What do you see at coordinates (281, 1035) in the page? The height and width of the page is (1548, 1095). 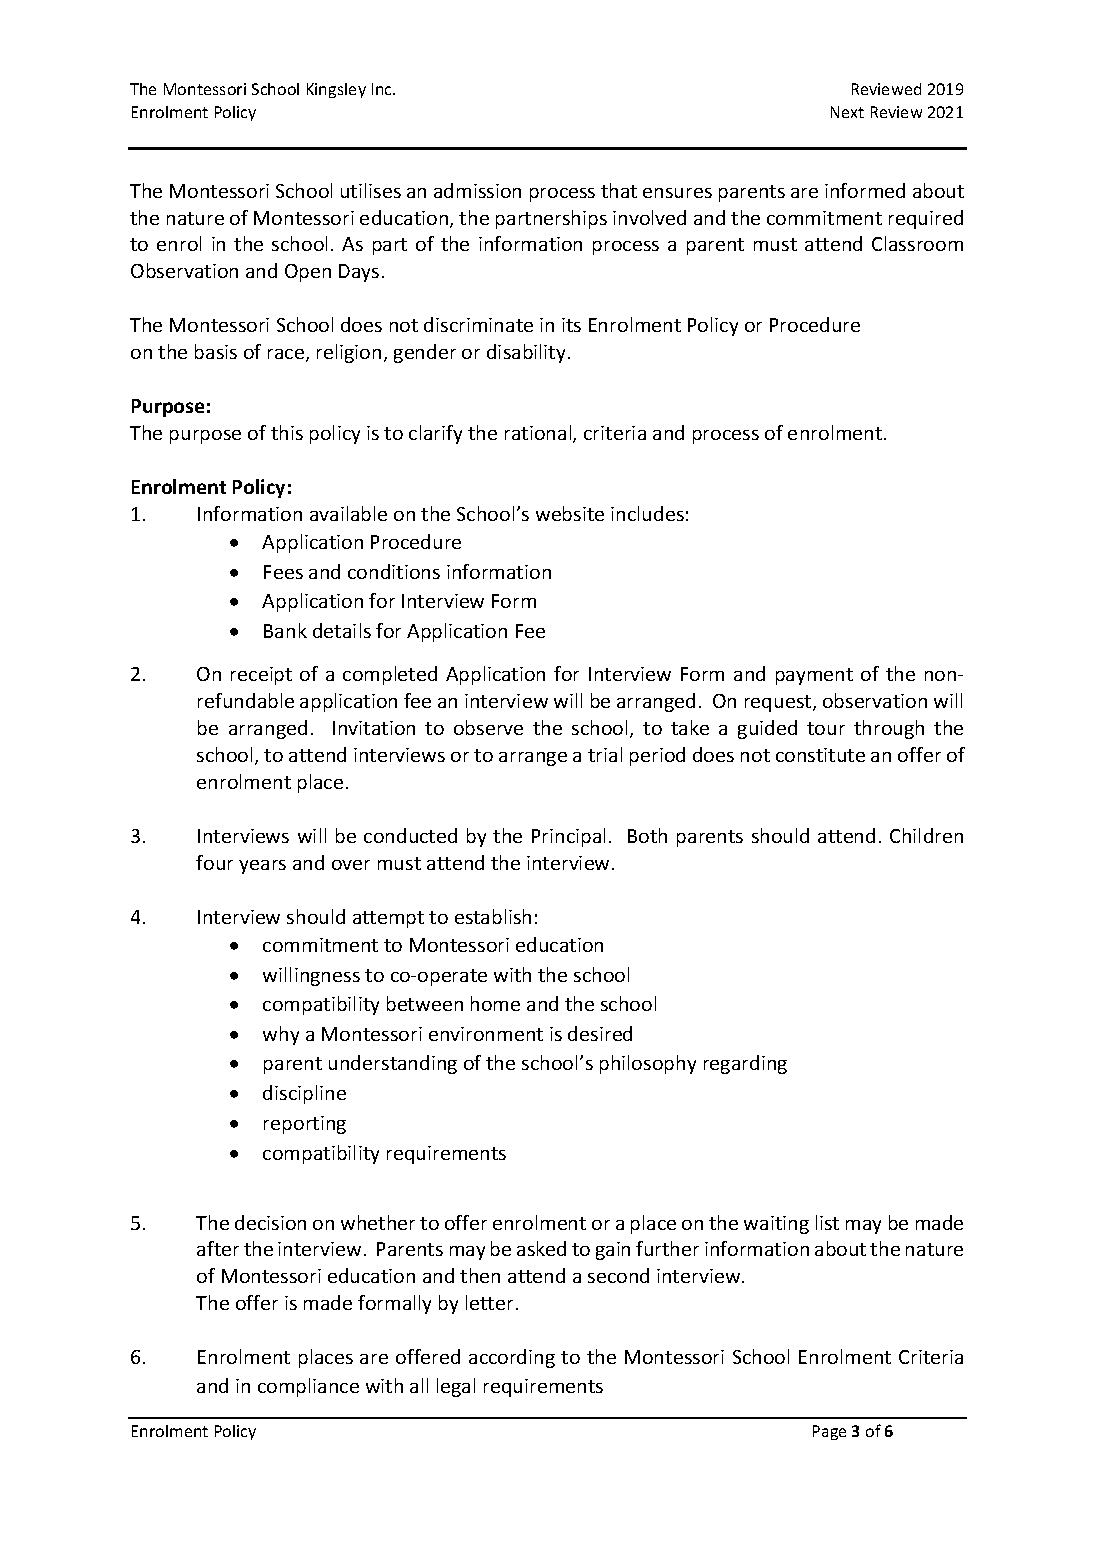 I see `why` at bounding box center [281, 1035].
